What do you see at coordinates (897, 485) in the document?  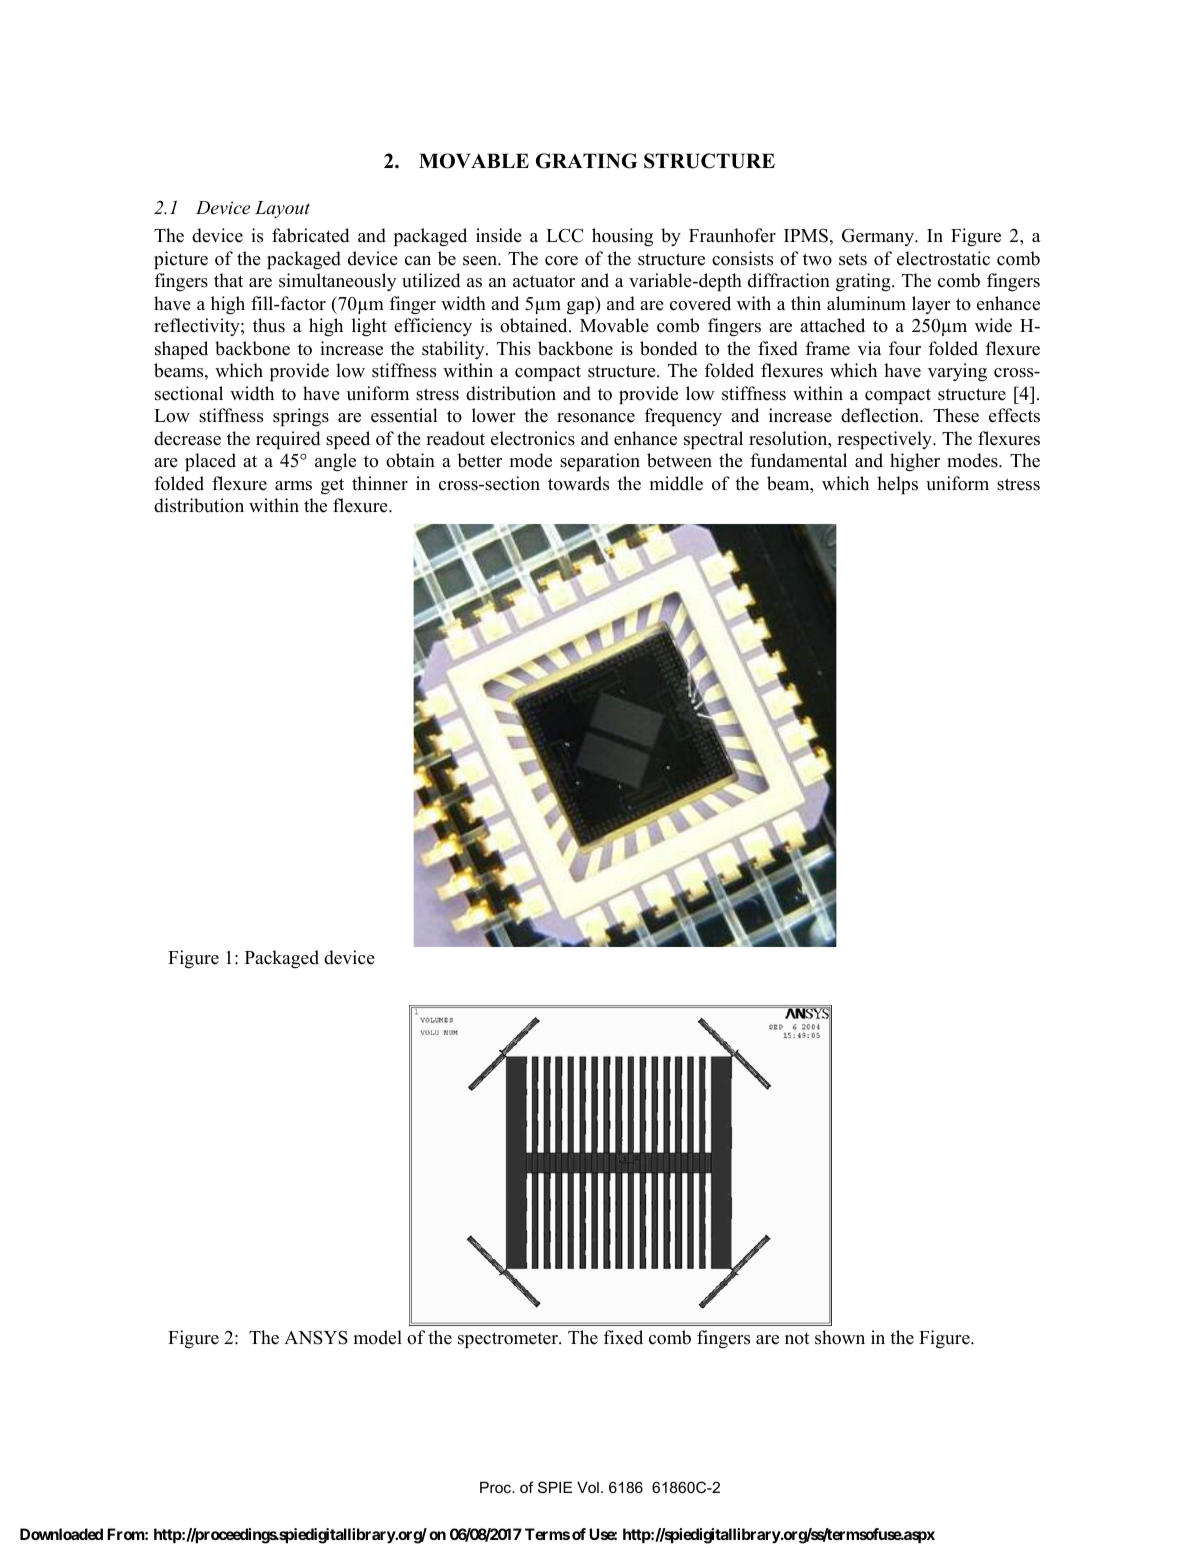 I see `helps` at bounding box center [897, 485].
